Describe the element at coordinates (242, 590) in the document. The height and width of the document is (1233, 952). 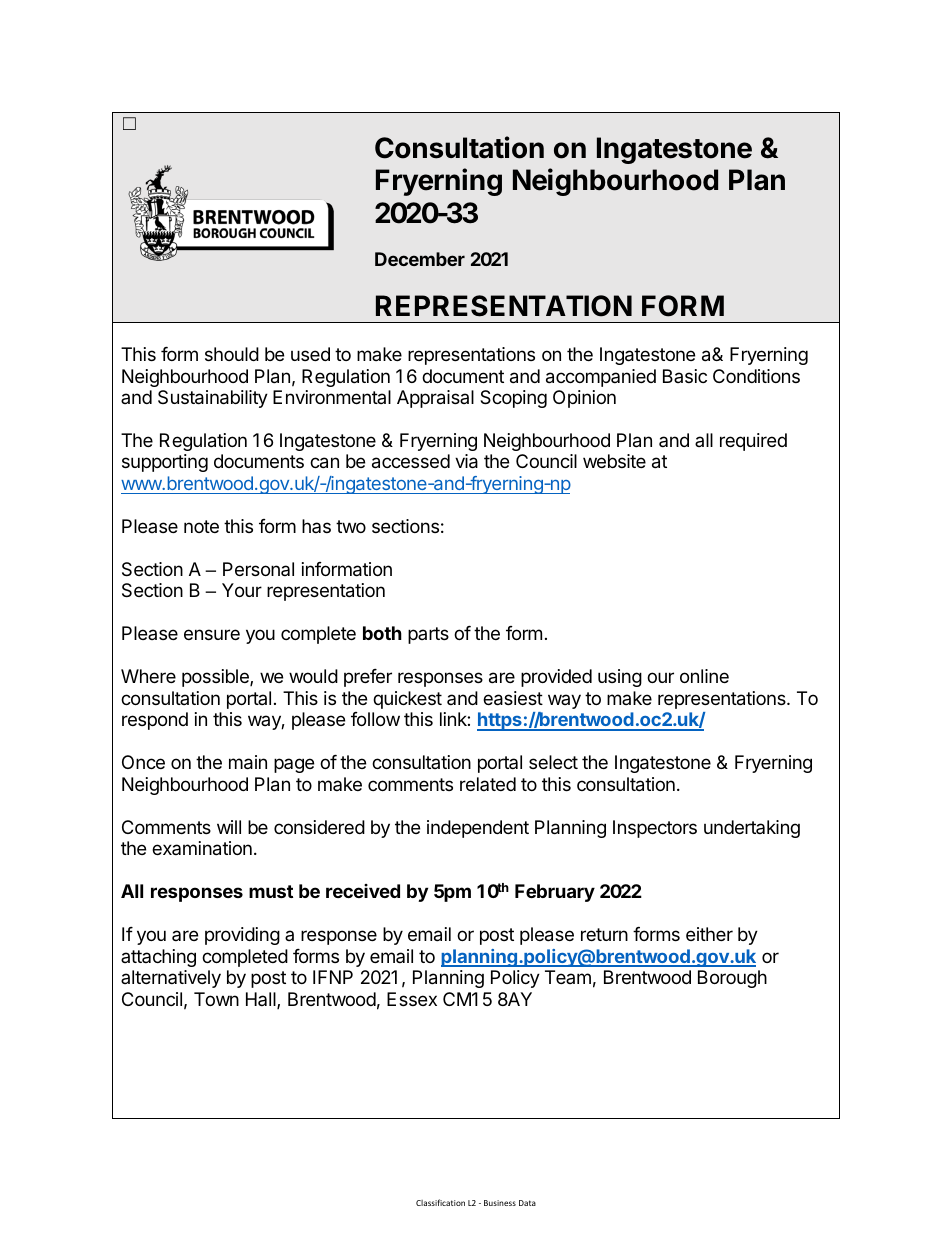
I see `Your` at that location.
